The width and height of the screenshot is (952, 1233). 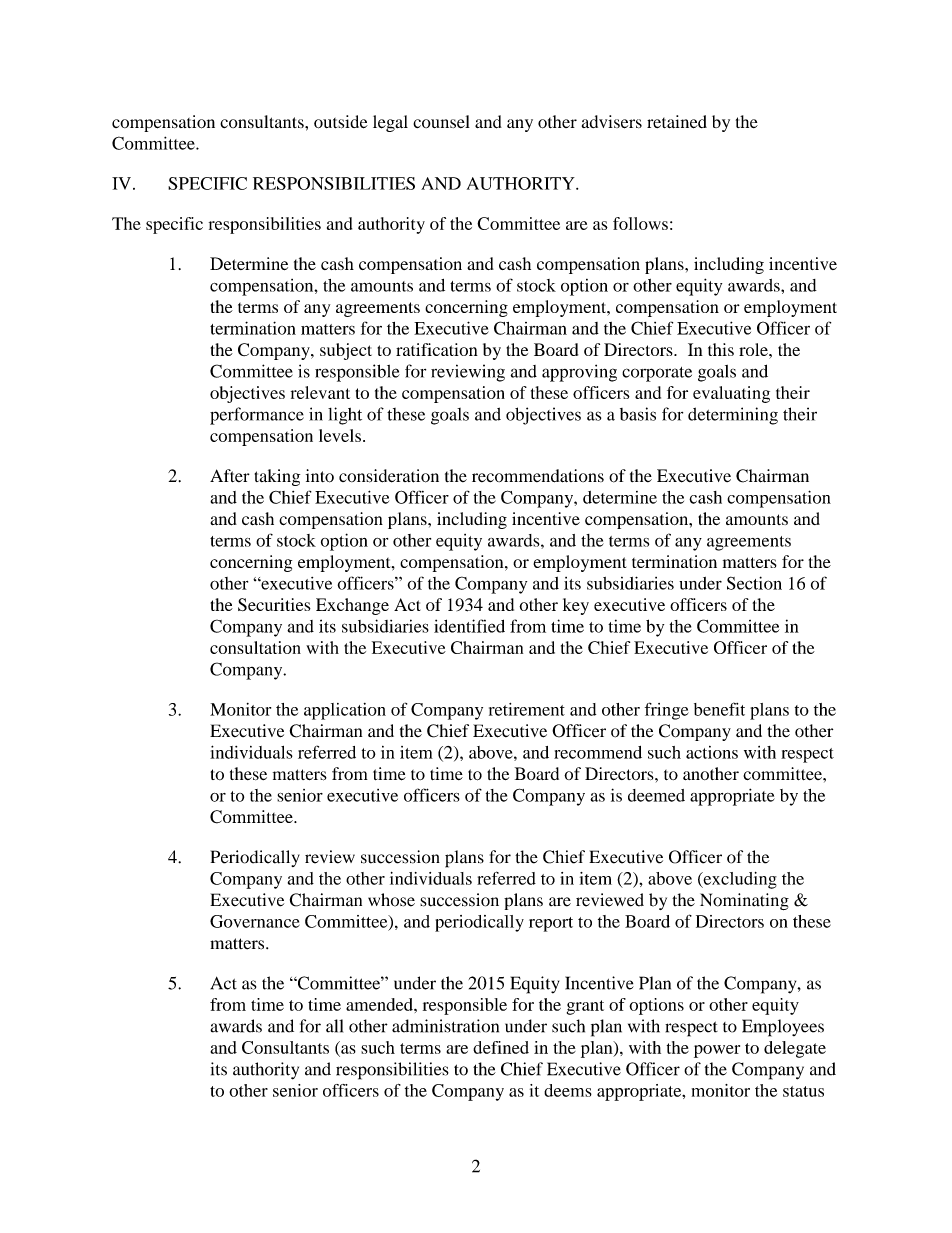 What do you see at coordinates (501, 1047) in the screenshot?
I see `defined` at bounding box center [501, 1047].
